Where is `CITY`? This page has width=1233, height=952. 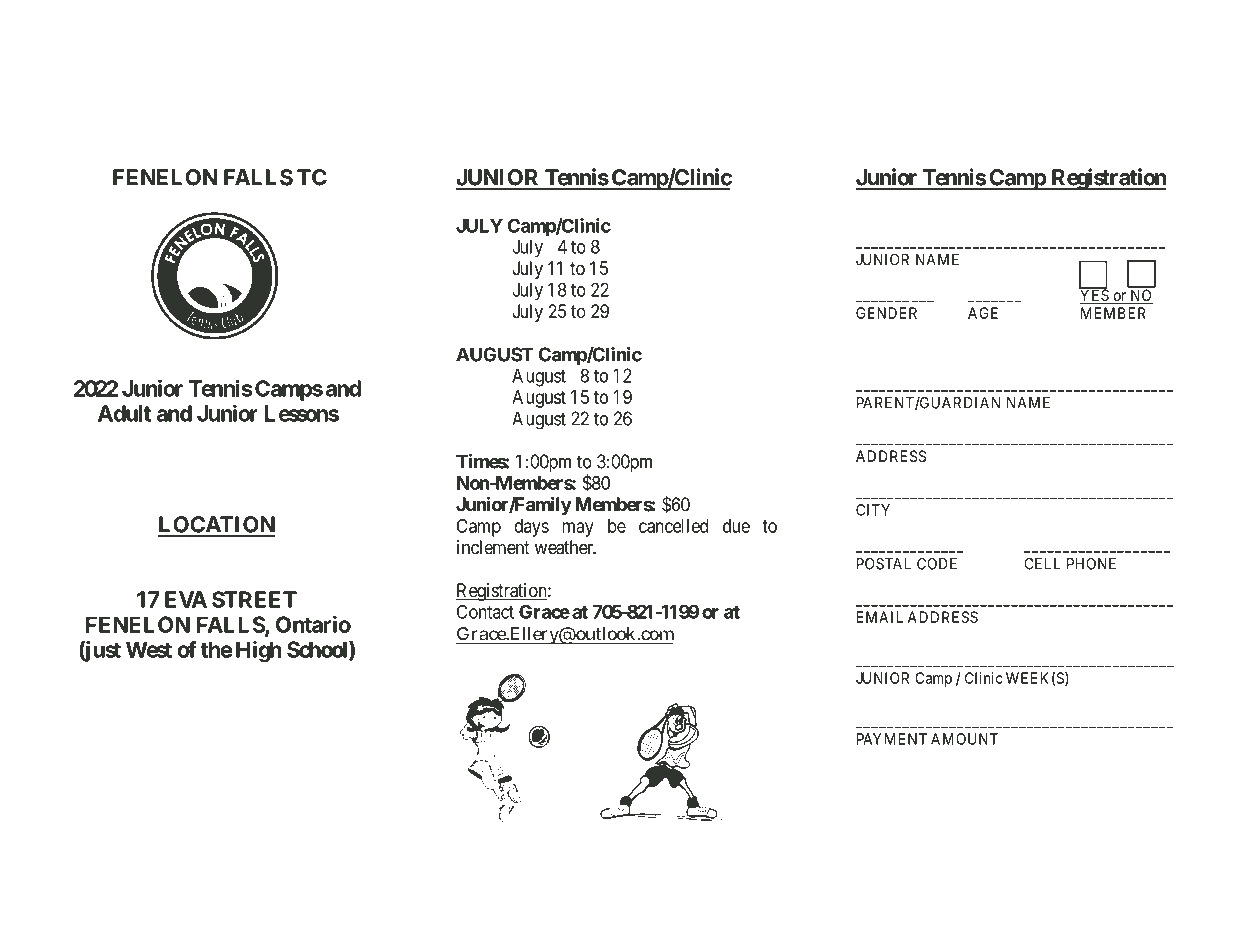
CITY is located at coordinates (873, 510).
